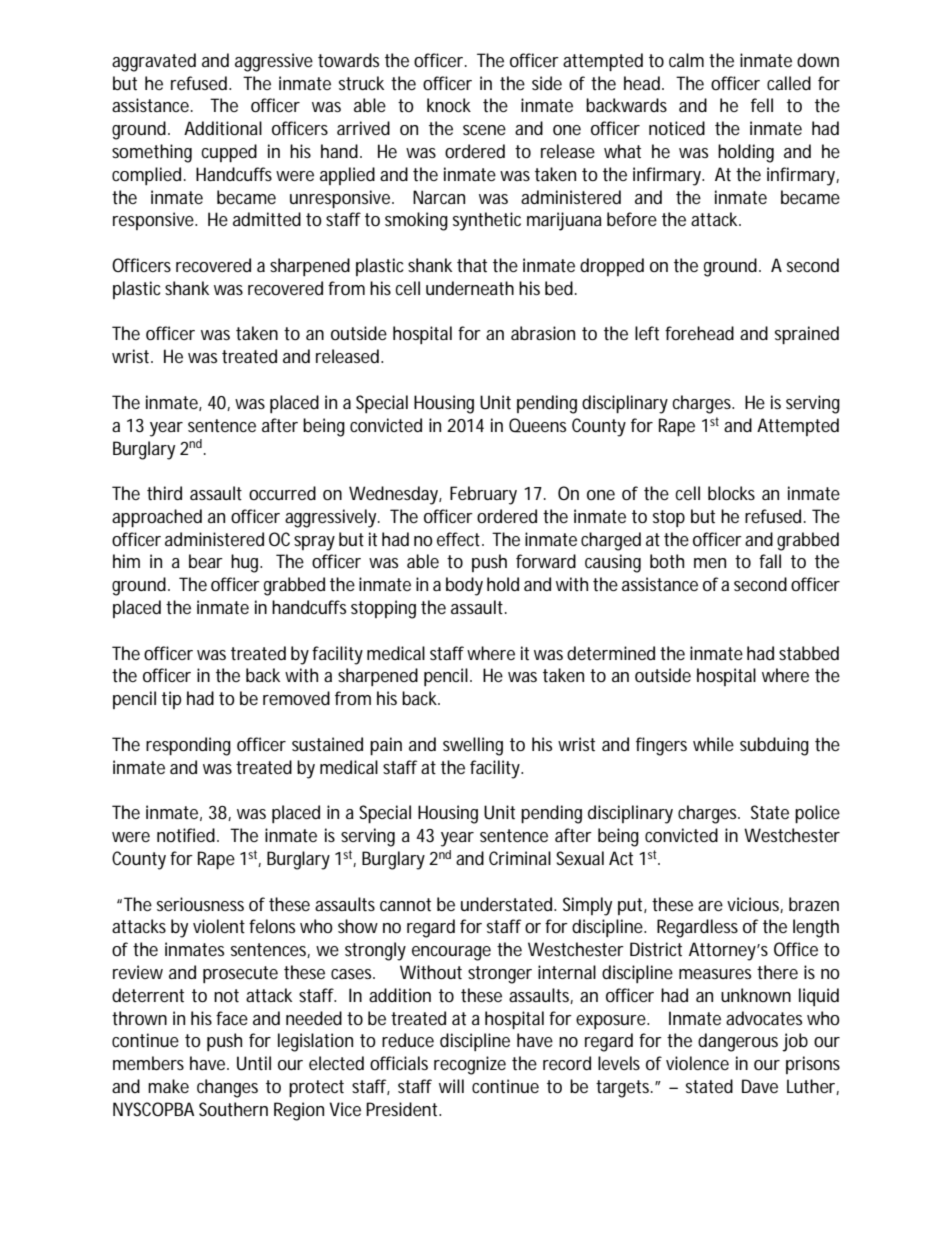 This document has height=1233, width=952. I want to click on fell, so click(762, 105).
